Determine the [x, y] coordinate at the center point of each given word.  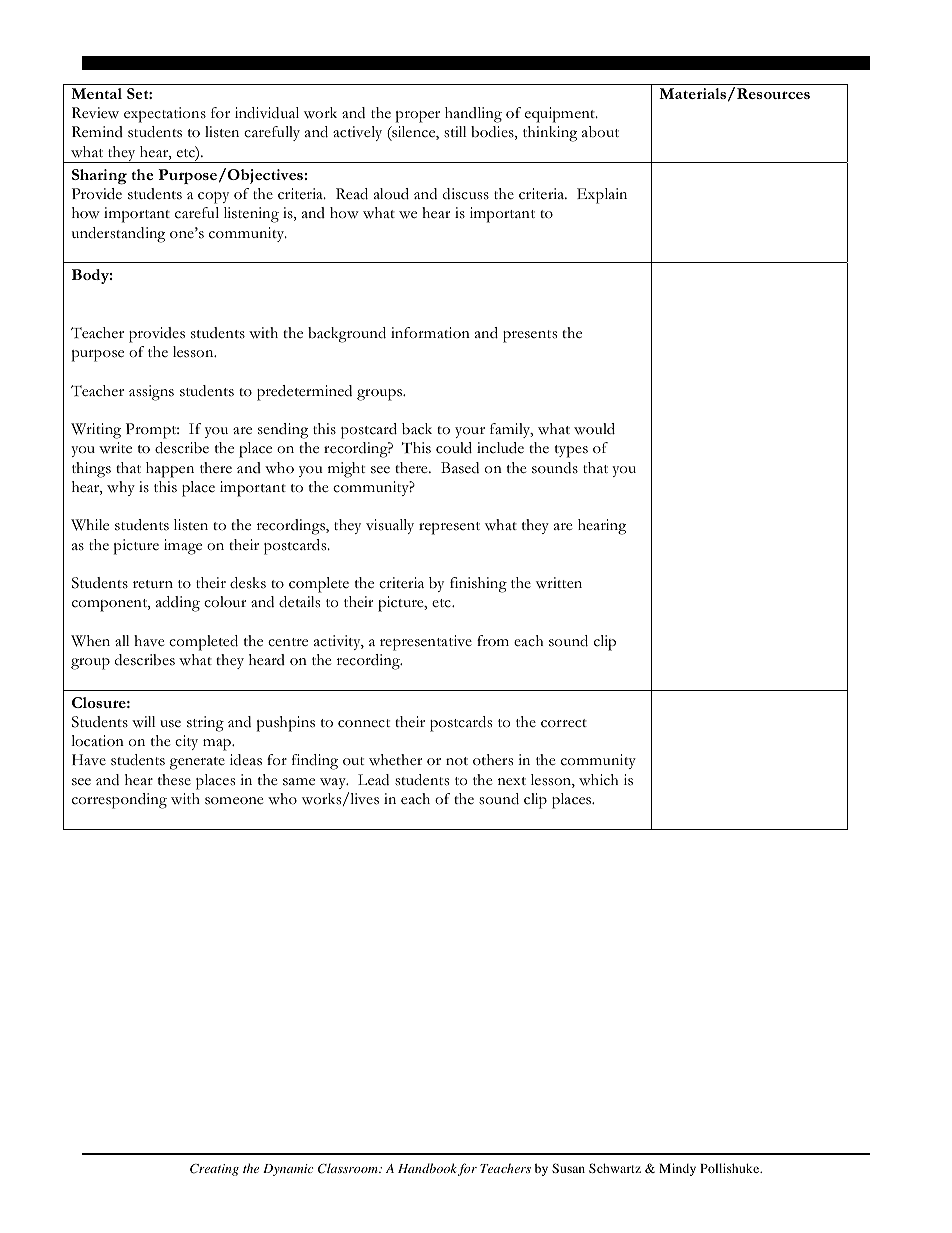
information [430, 332]
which [598, 780]
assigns [151, 393]
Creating [214, 1170]
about [600, 131]
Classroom [349, 1168]
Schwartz [615, 1168]
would [594, 429]
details [299, 602]
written [559, 583]
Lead [373, 780]
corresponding [119, 801]
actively [357, 133]
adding [178, 604]
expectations [165, 115]
